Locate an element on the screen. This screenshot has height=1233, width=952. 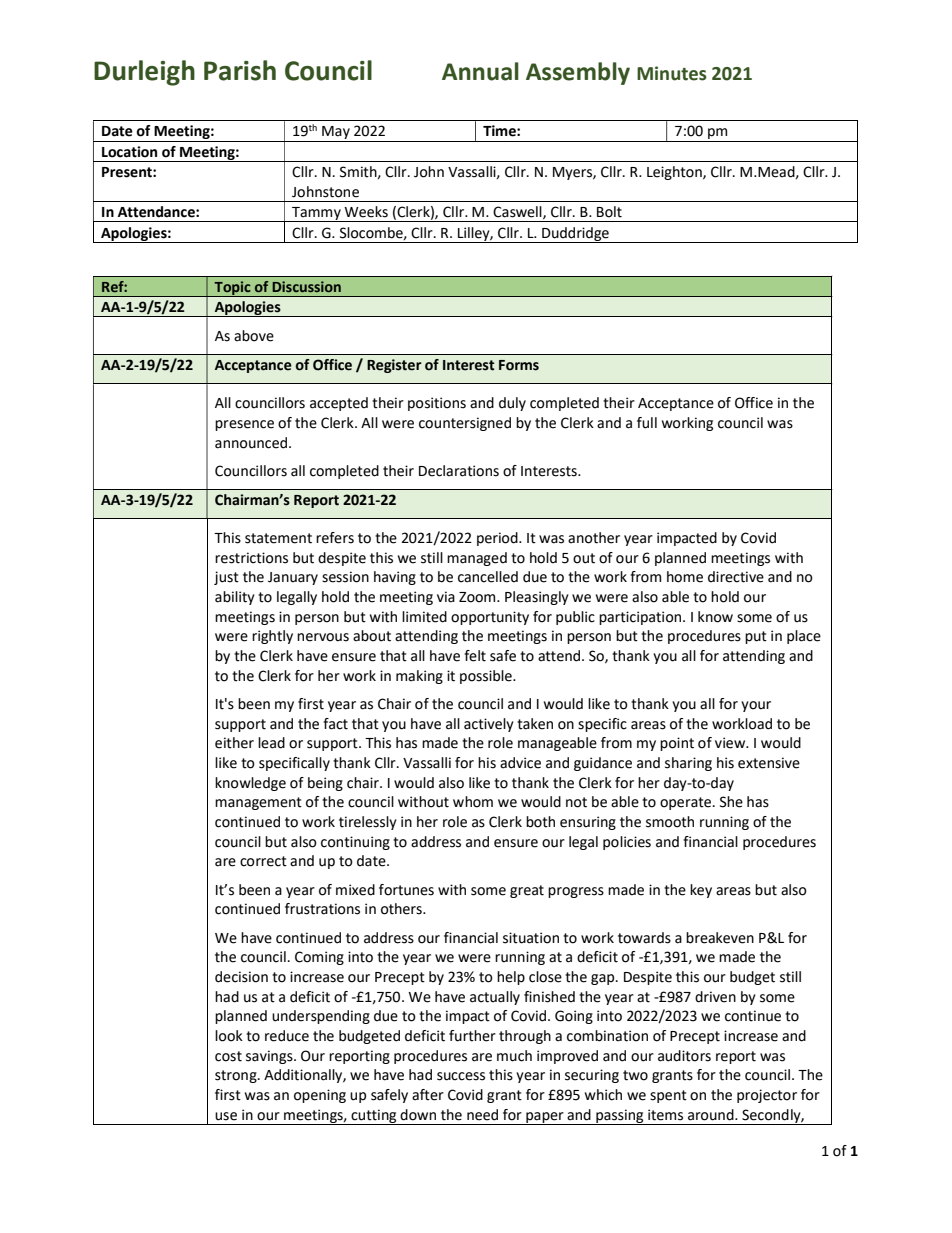
Parish is located at coordinates (240, 70).
